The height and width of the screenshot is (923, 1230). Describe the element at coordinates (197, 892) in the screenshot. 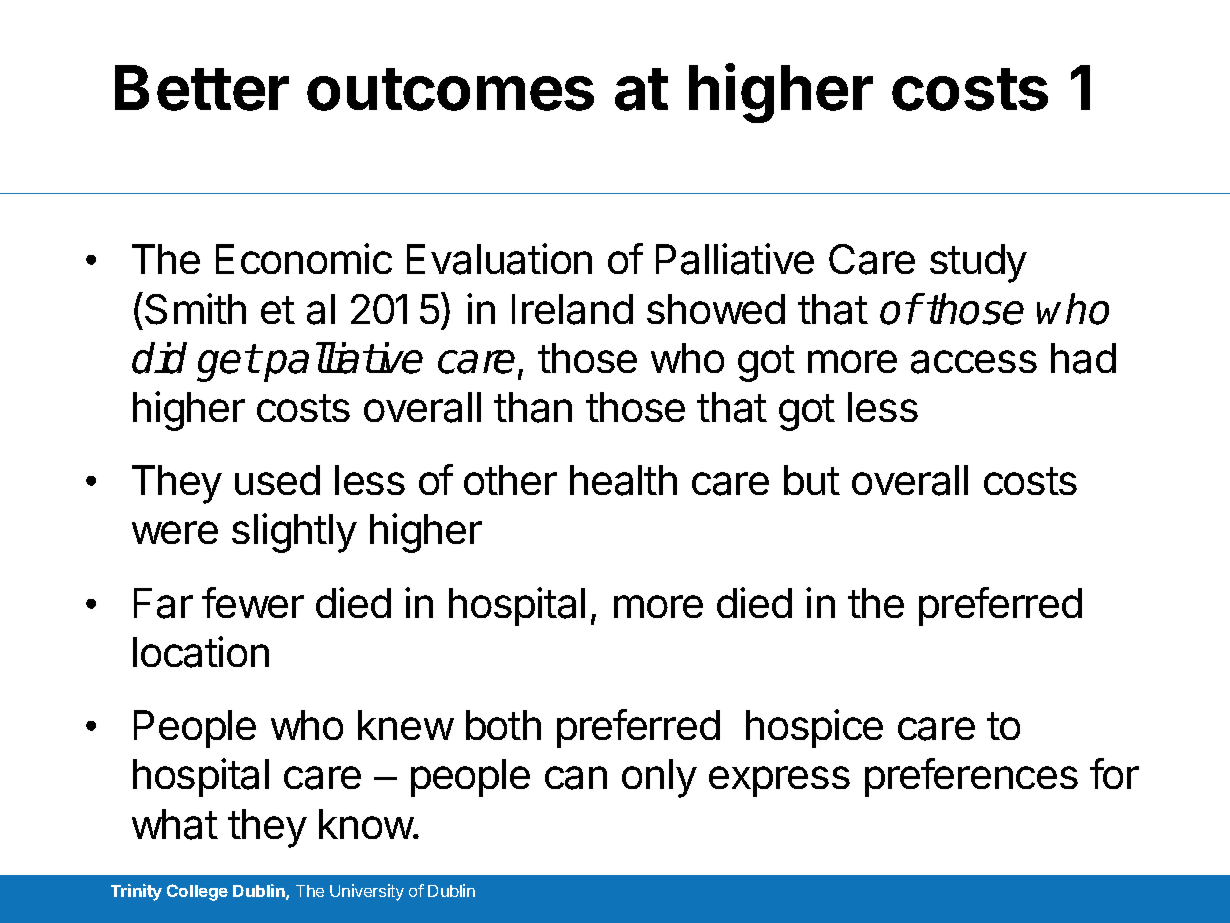

I see `College` at that location.
